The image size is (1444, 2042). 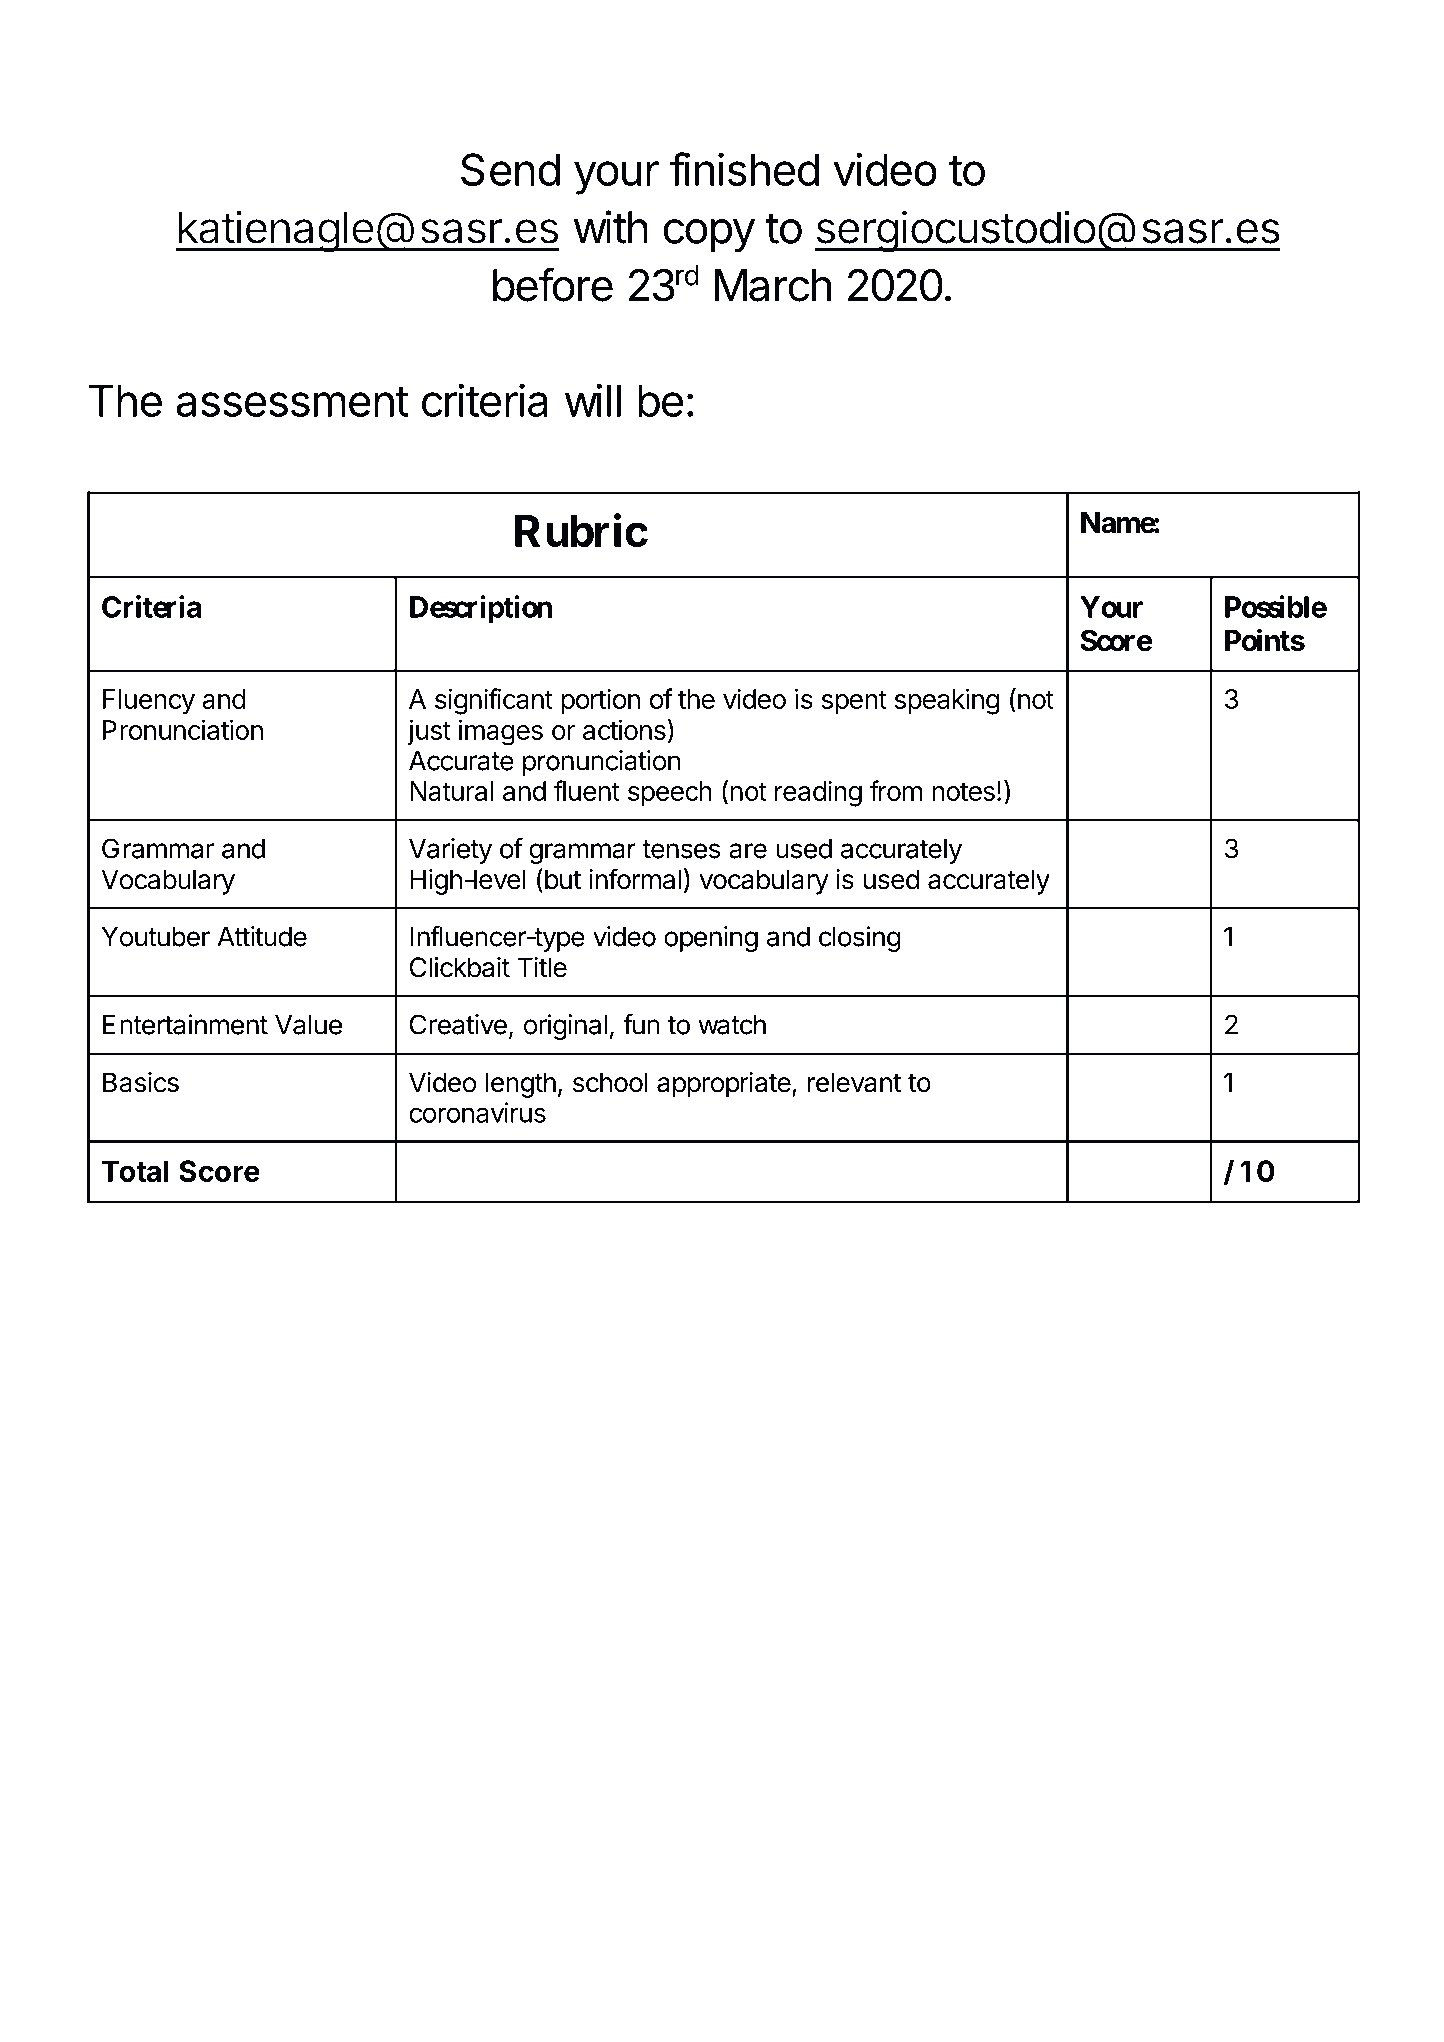 What do you see at coordinates (586, 790) in the screenshot?
I see `fluent` at bounding box center [586, 790].
